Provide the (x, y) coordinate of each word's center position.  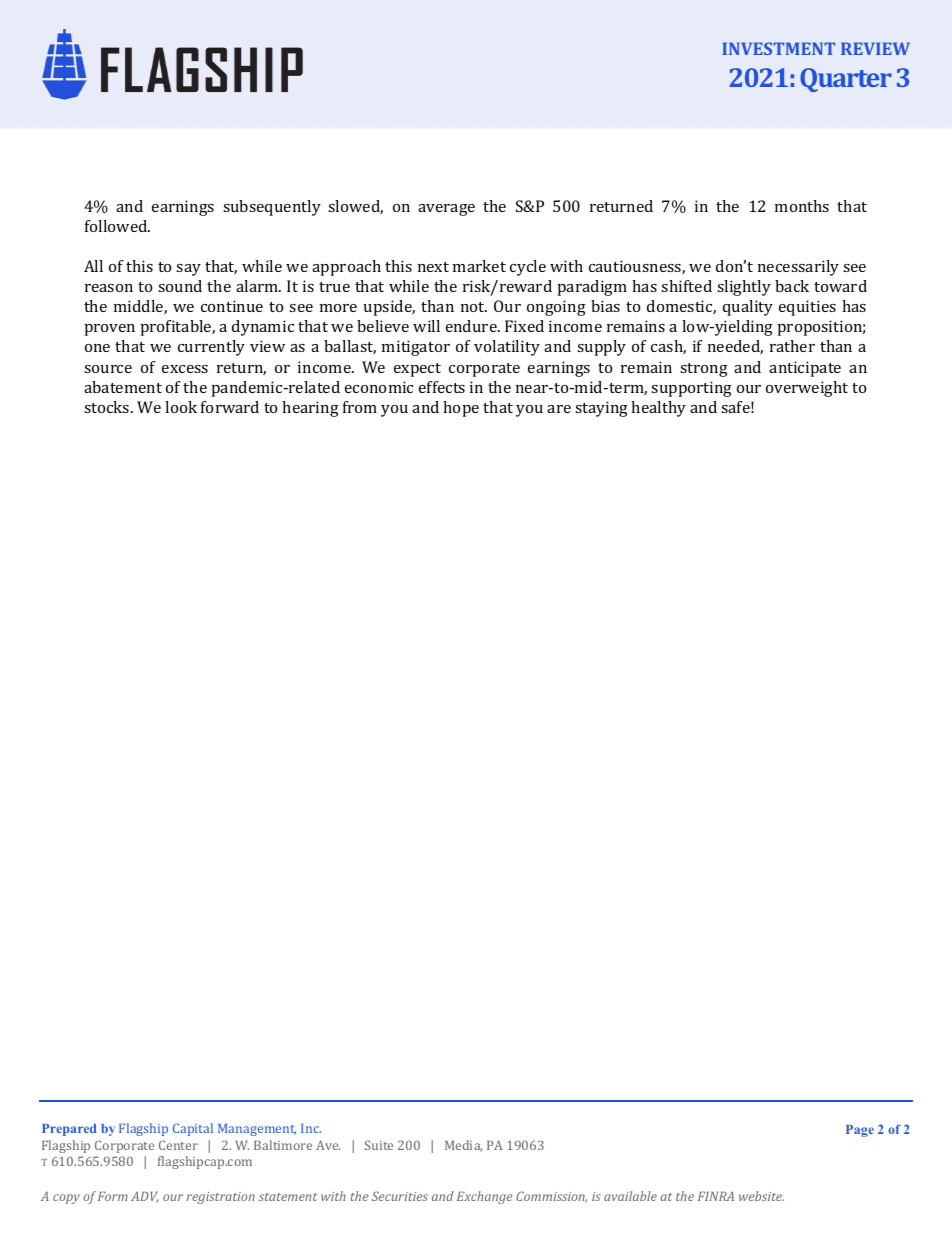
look (181, 407)
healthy (658, 409)
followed (117, 226)
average (446, 210)
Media (463, 1146)
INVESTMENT (778, 48)
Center (178, 1145)
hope (461, 409)
